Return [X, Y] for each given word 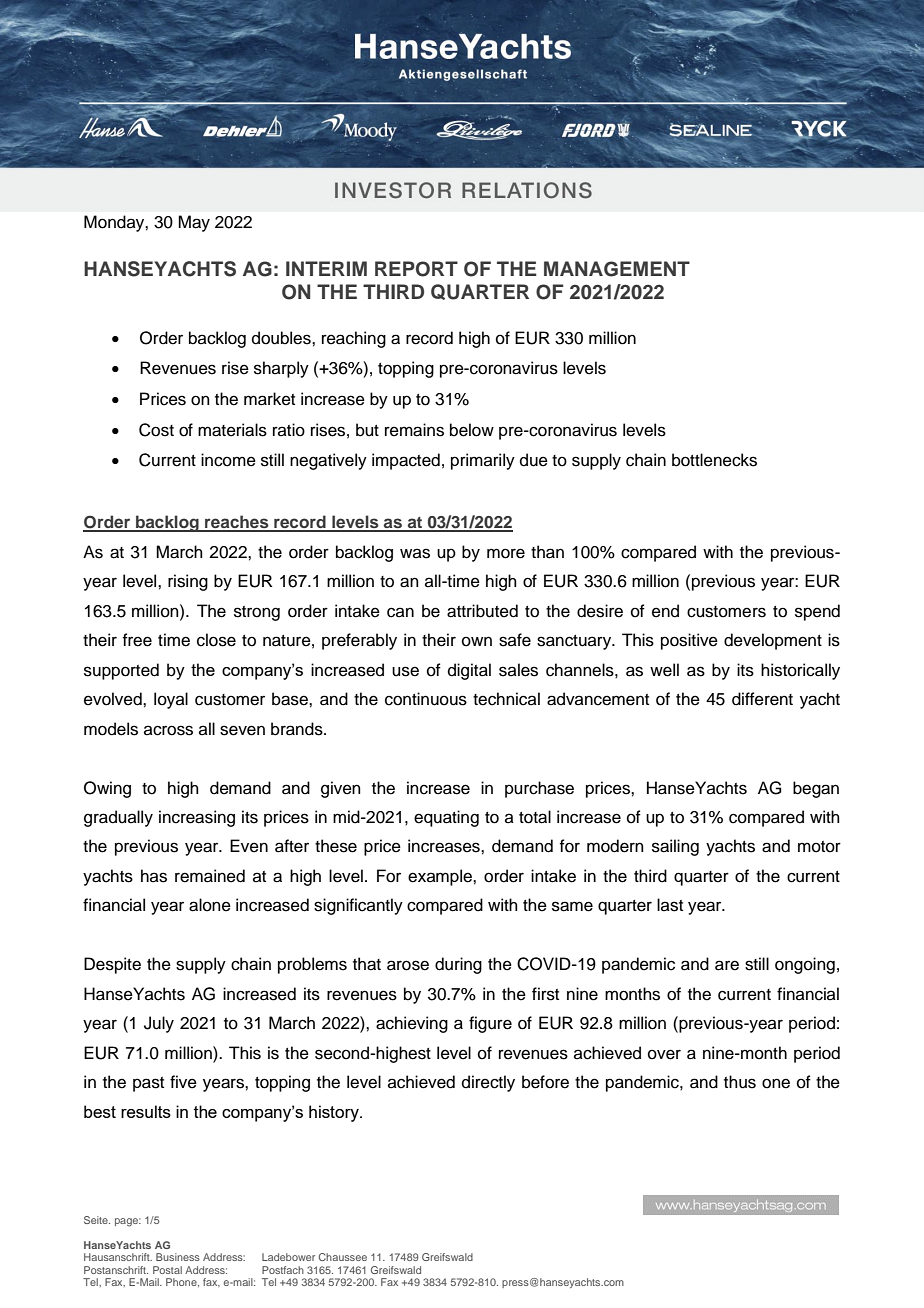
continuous [426, 699]
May [194, 223]
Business [178, 1257]
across [168, 730]
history [335, 1113]
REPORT [416, 269]
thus [740, 1082]
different [762, 699]
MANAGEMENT [617, 269]
